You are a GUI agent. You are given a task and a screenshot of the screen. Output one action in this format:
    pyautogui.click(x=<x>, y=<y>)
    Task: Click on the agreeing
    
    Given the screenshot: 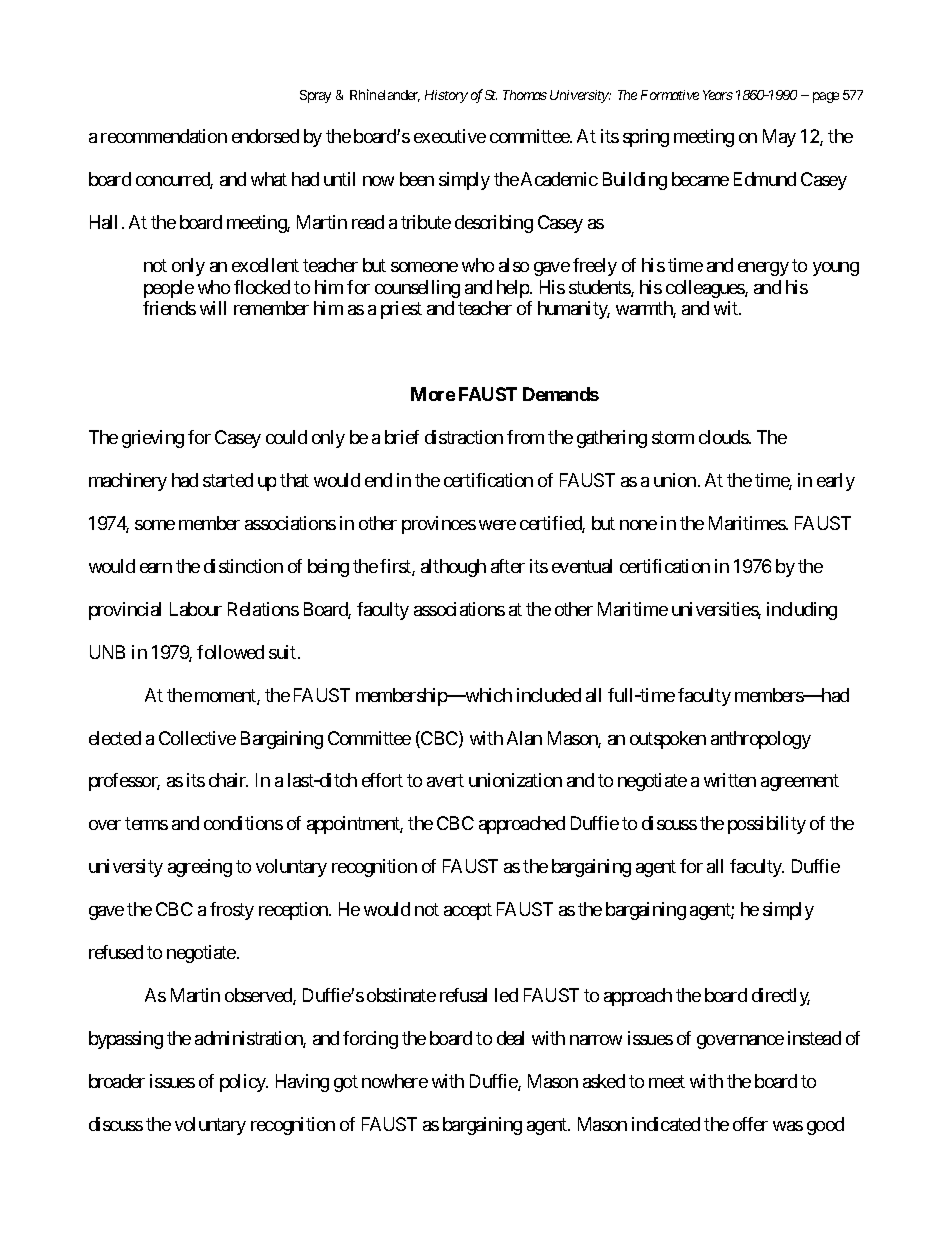 What is the action you would take?
    pyautogui.click(x=200, y=868)
